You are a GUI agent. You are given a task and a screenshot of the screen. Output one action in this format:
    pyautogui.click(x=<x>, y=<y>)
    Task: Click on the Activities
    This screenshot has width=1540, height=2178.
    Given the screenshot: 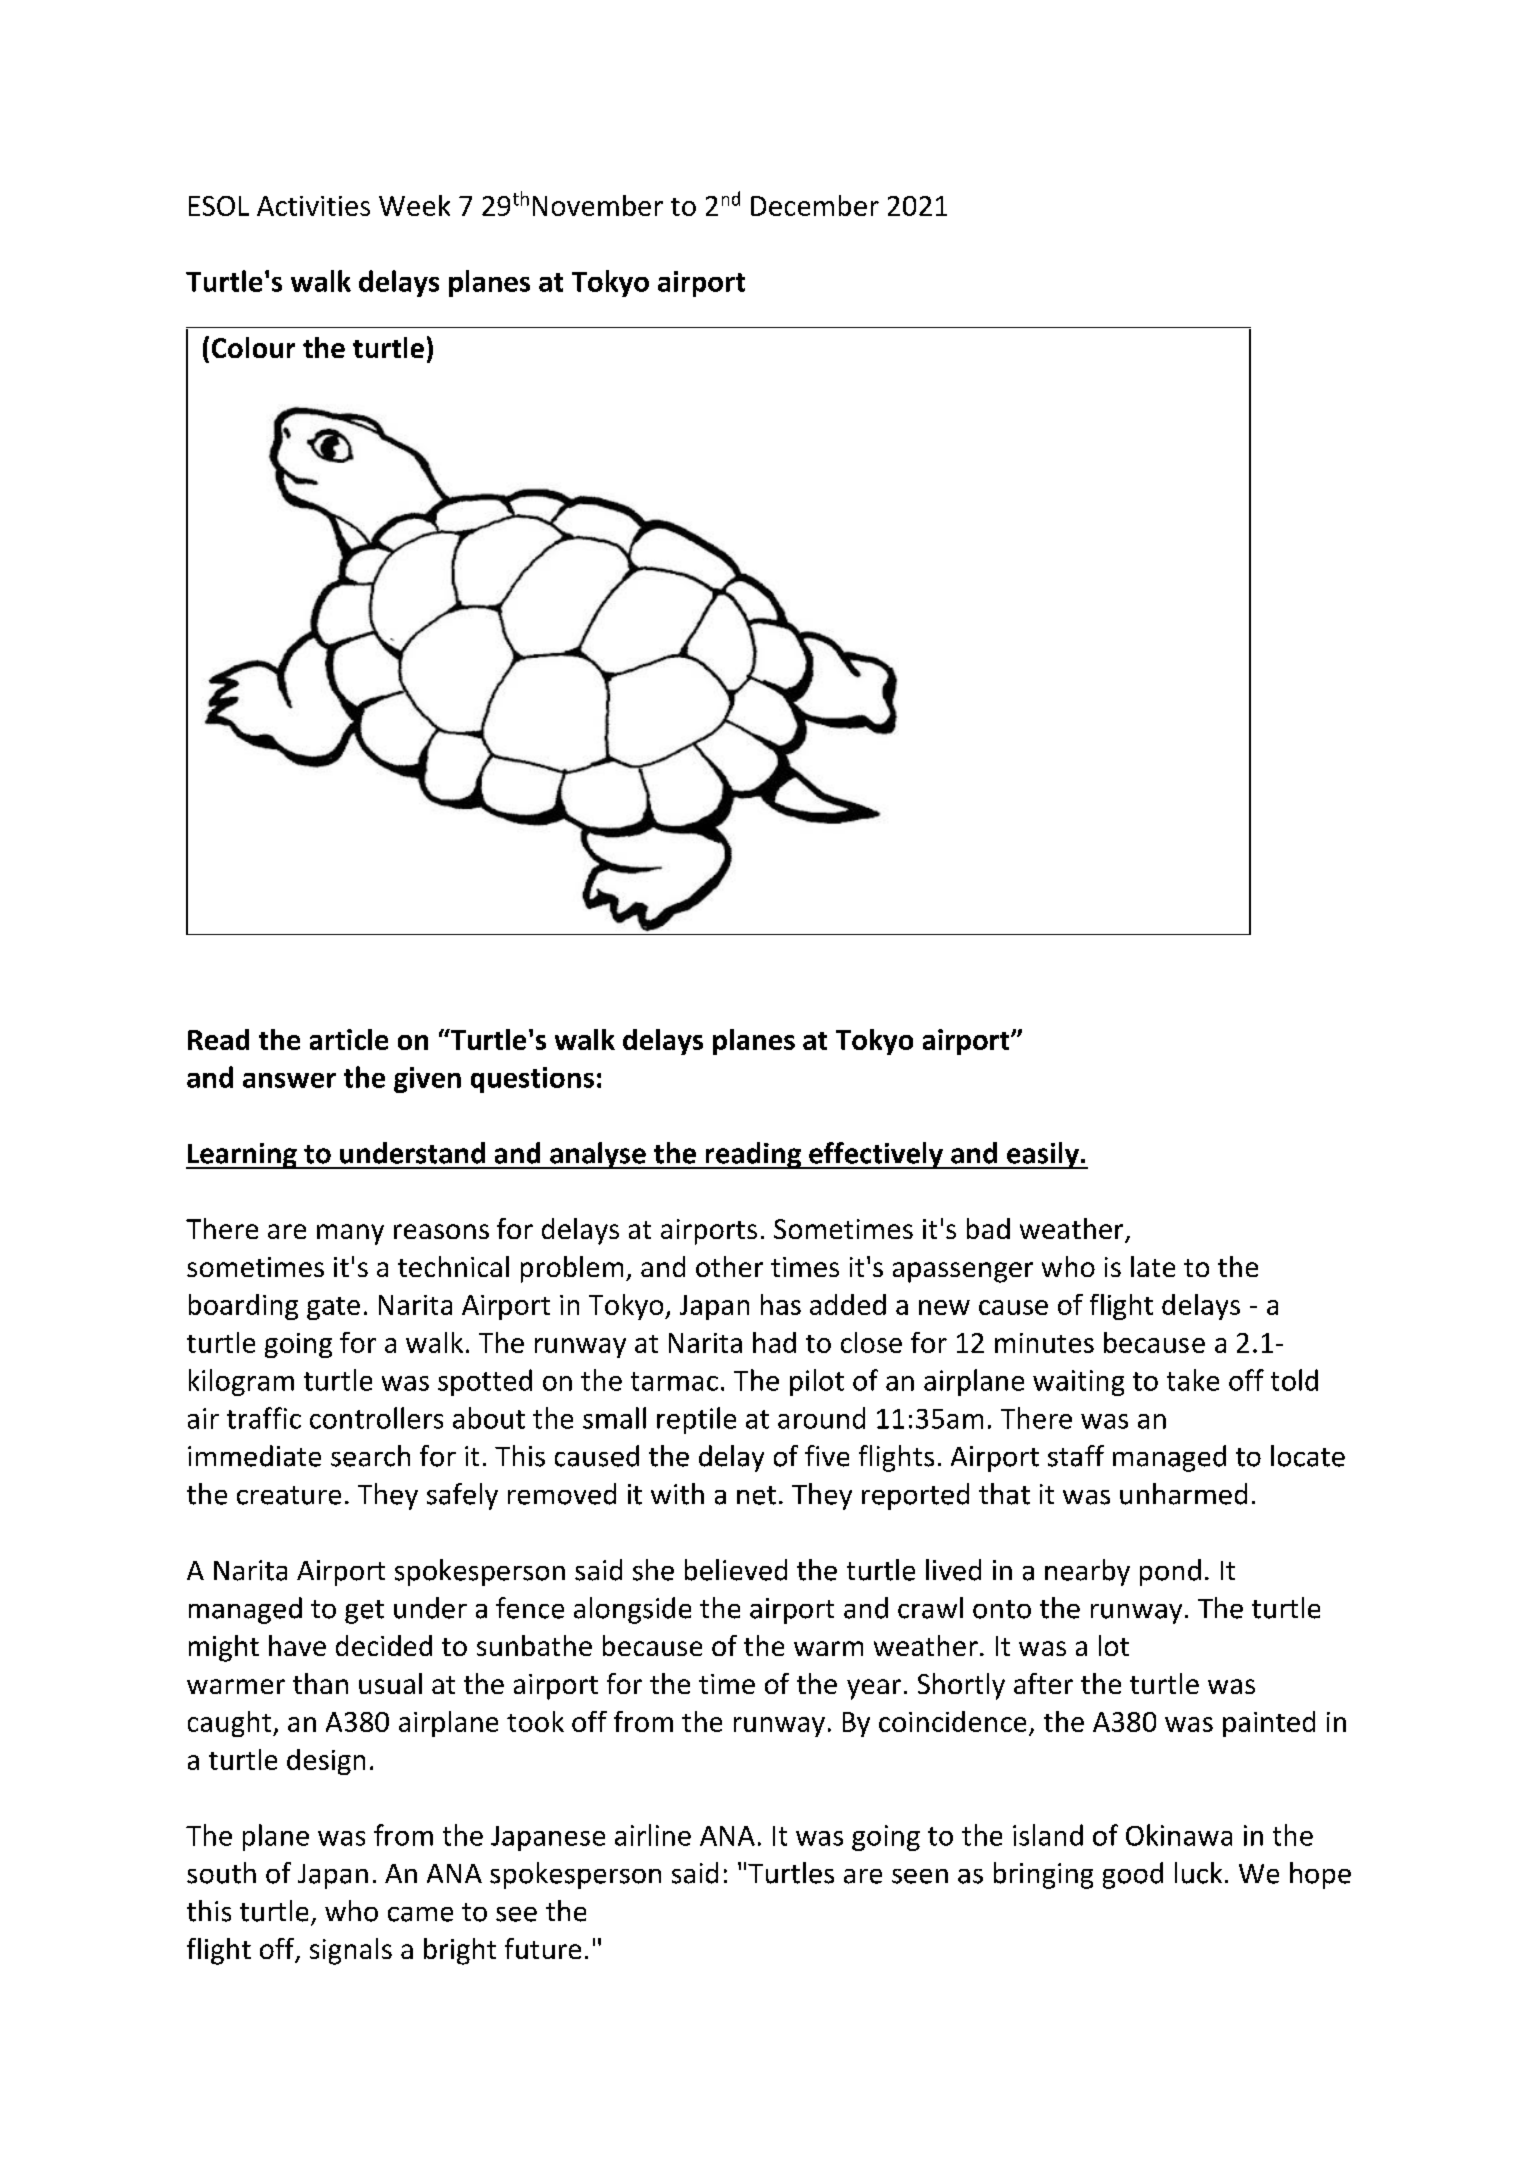 What is the action you would take?
    pyautogui.click(x=313, y=206)
